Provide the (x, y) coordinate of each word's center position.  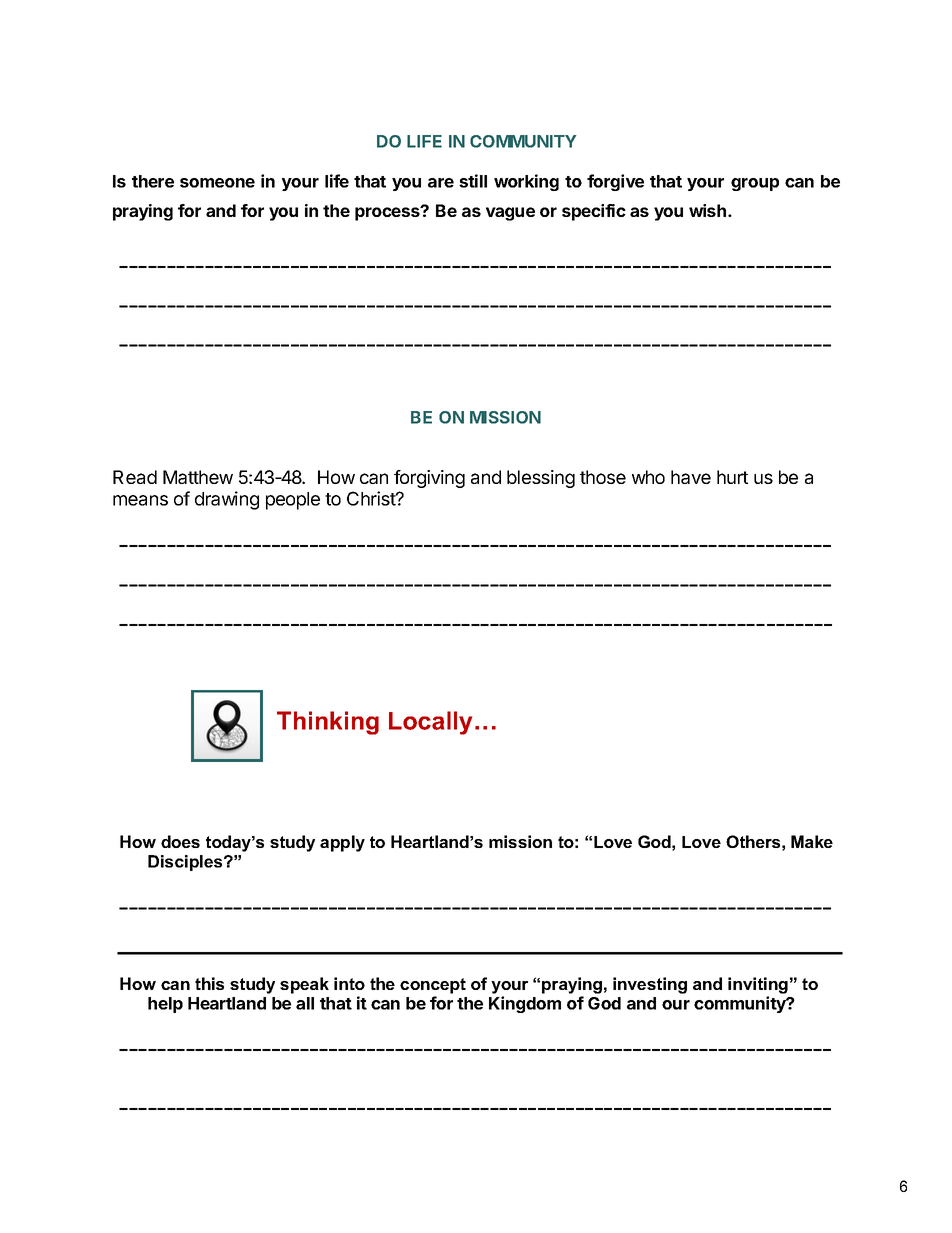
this (209, 983)
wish (707, 210)
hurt (732, 477)
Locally (430, 723)
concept (433, 986)
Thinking (328, 723)
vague (510, 214)
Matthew (198, 477)
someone (217, 183)
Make (812, 841)
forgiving (429, 479)
